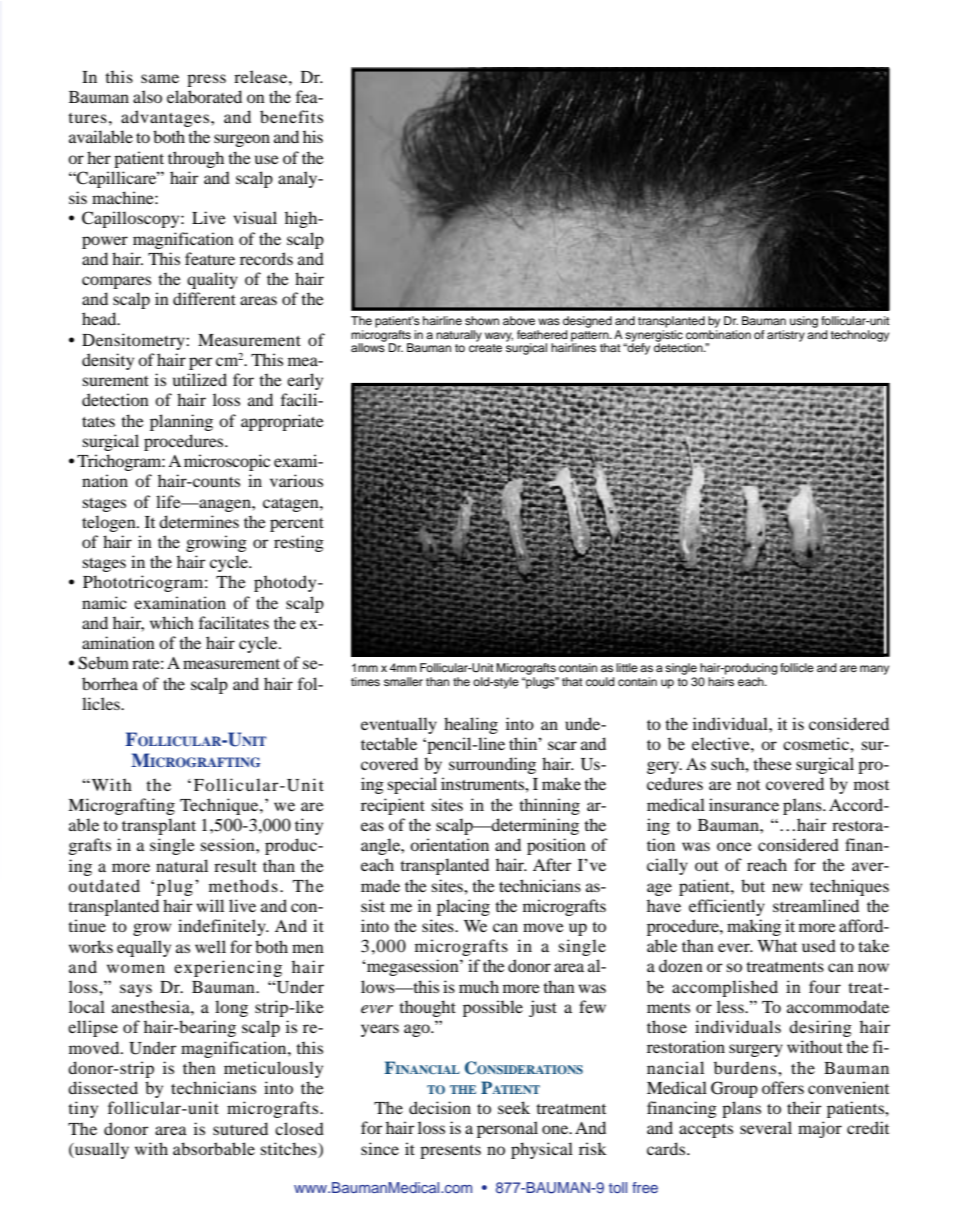  Describe the element at coordinates (482, 320) in the document. I see `shown` at that location.
